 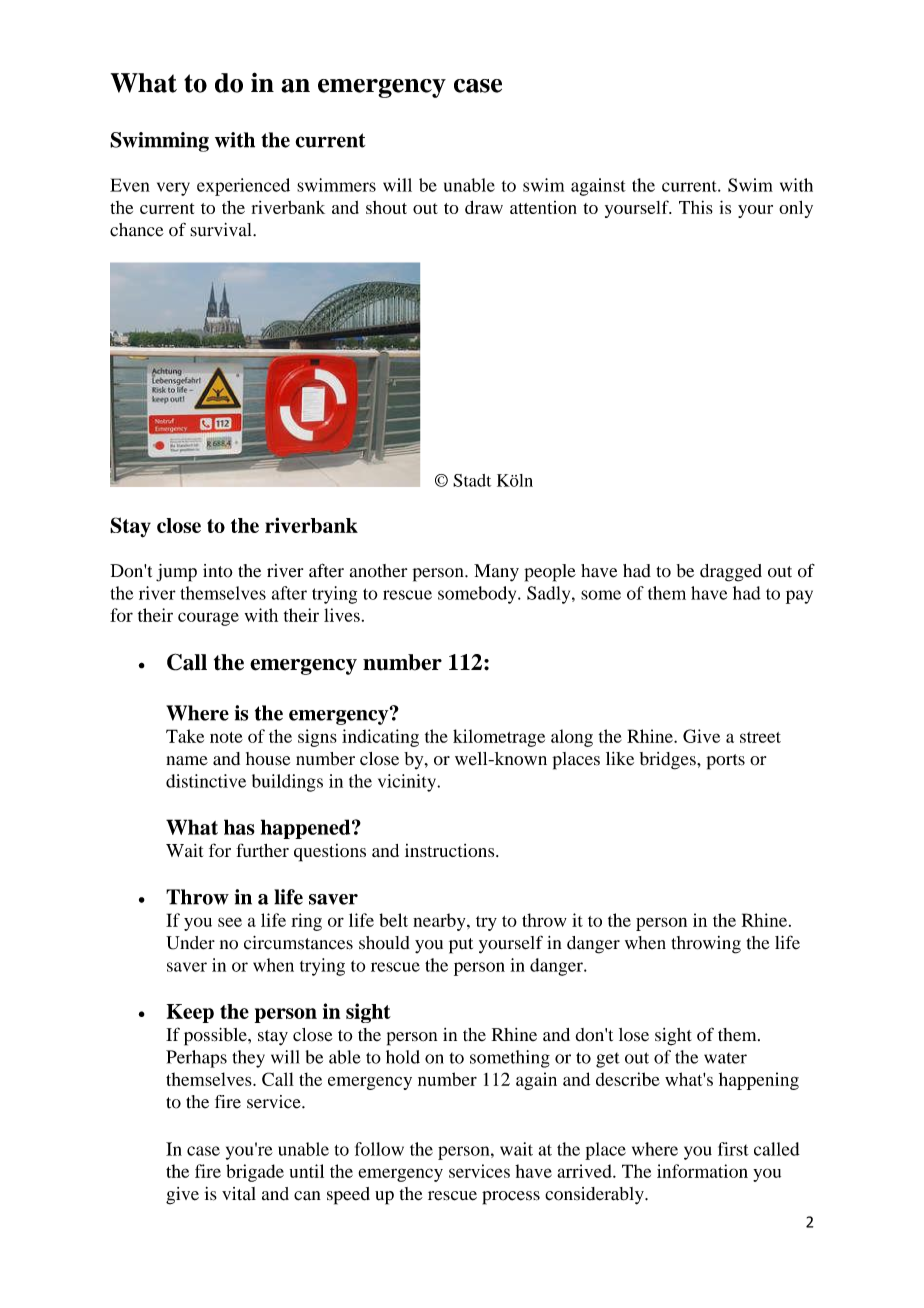 I want to click on vital, so click(x=239, y=1193).
